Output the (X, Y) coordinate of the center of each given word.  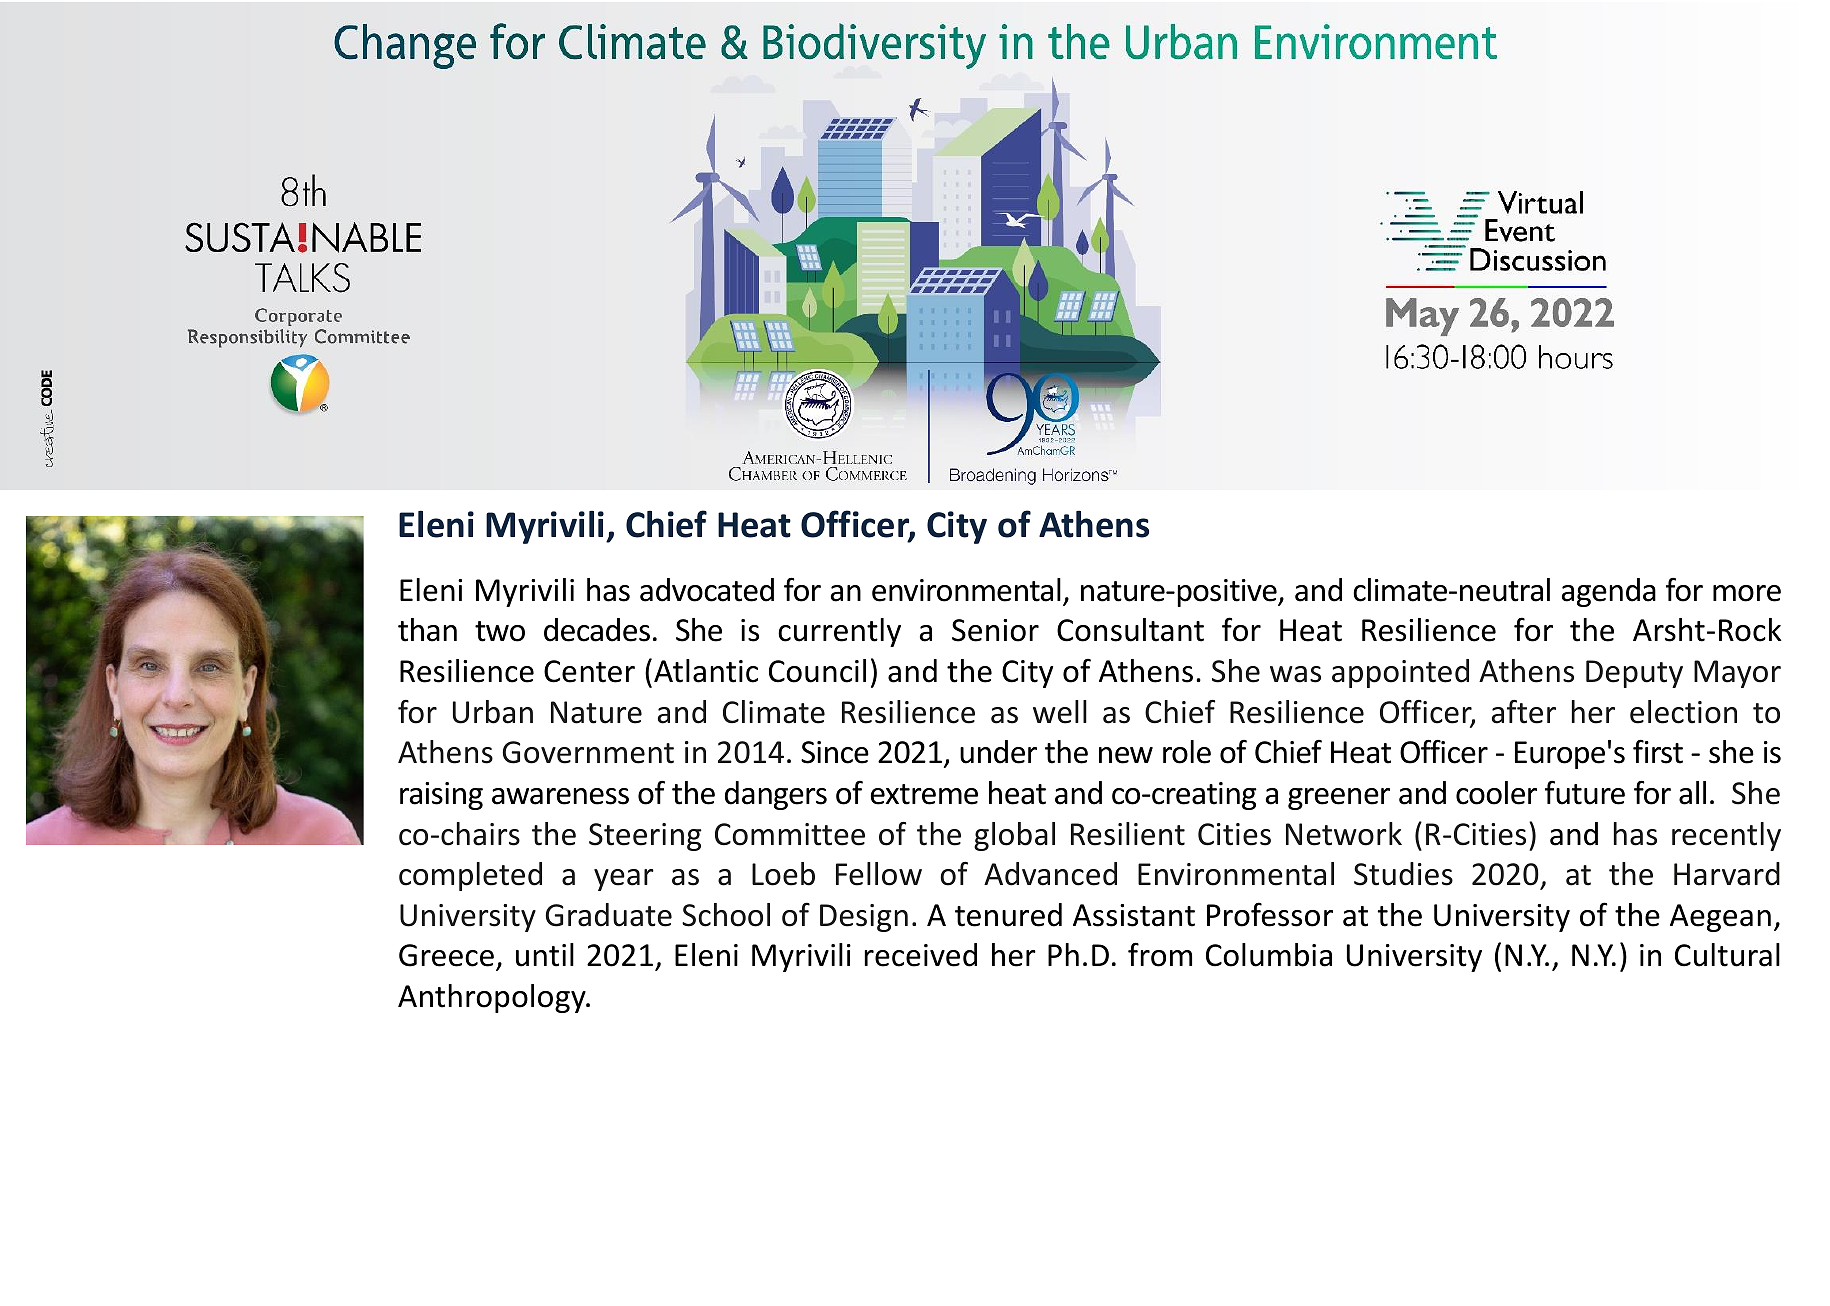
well (1060, 712)
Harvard (1727, 874)
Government (588, 752)
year (624, 880)
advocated (707, 590)
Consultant (1130, 630)
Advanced (1050, 874)
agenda (1609, 592)
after (1524, 712)
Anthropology (493, 998)
